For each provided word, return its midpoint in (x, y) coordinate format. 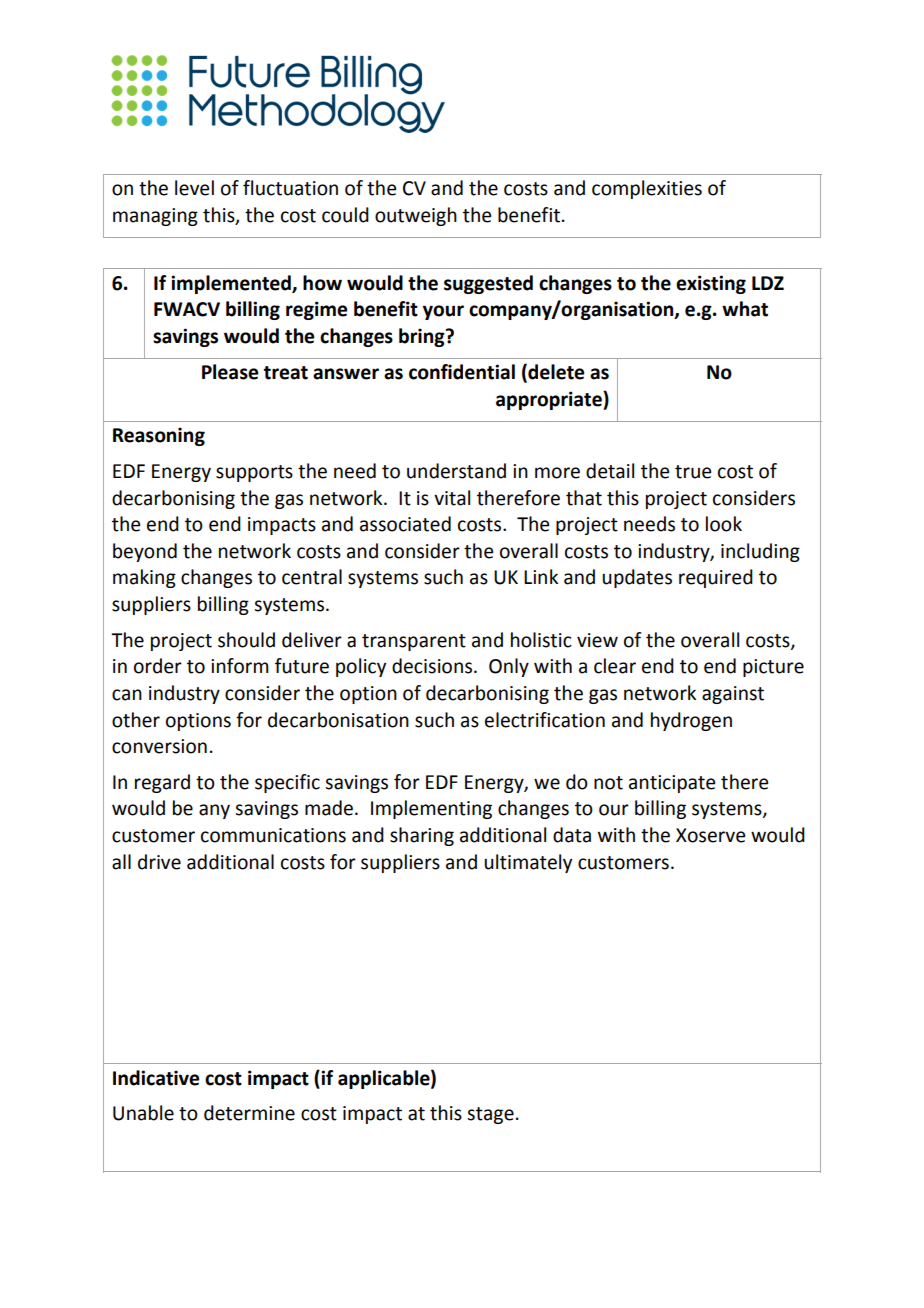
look (724, 524)
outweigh (416, 216)
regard (162, 783)
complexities (647, 189)
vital (452, 498)
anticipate (672, 784)
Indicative (156, 1078)
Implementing (431, 809)
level (194, 188)
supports (254, 473)
